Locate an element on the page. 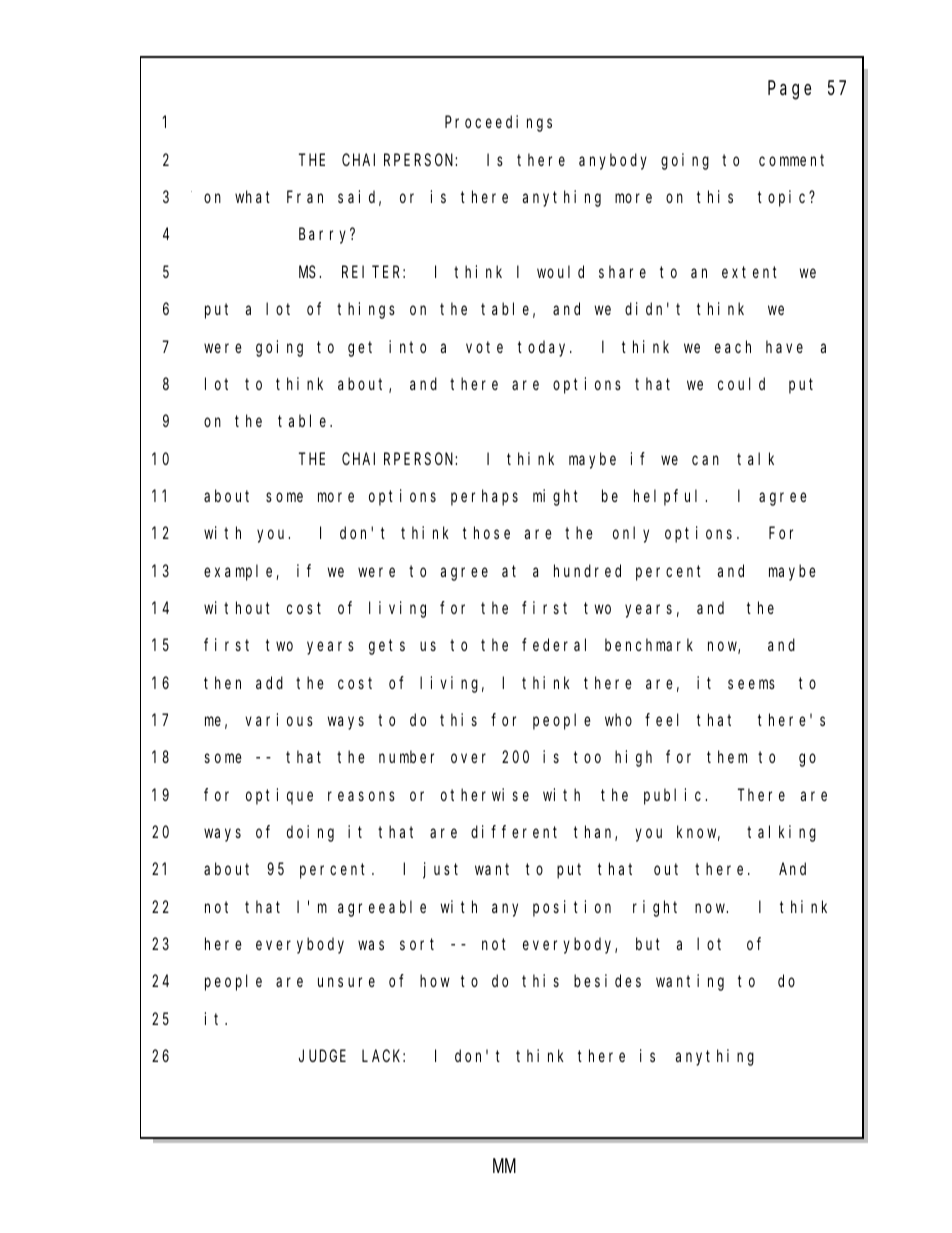 The height and width of the page is (1233, 952). otherwise is located at coordinates (485, 794).
